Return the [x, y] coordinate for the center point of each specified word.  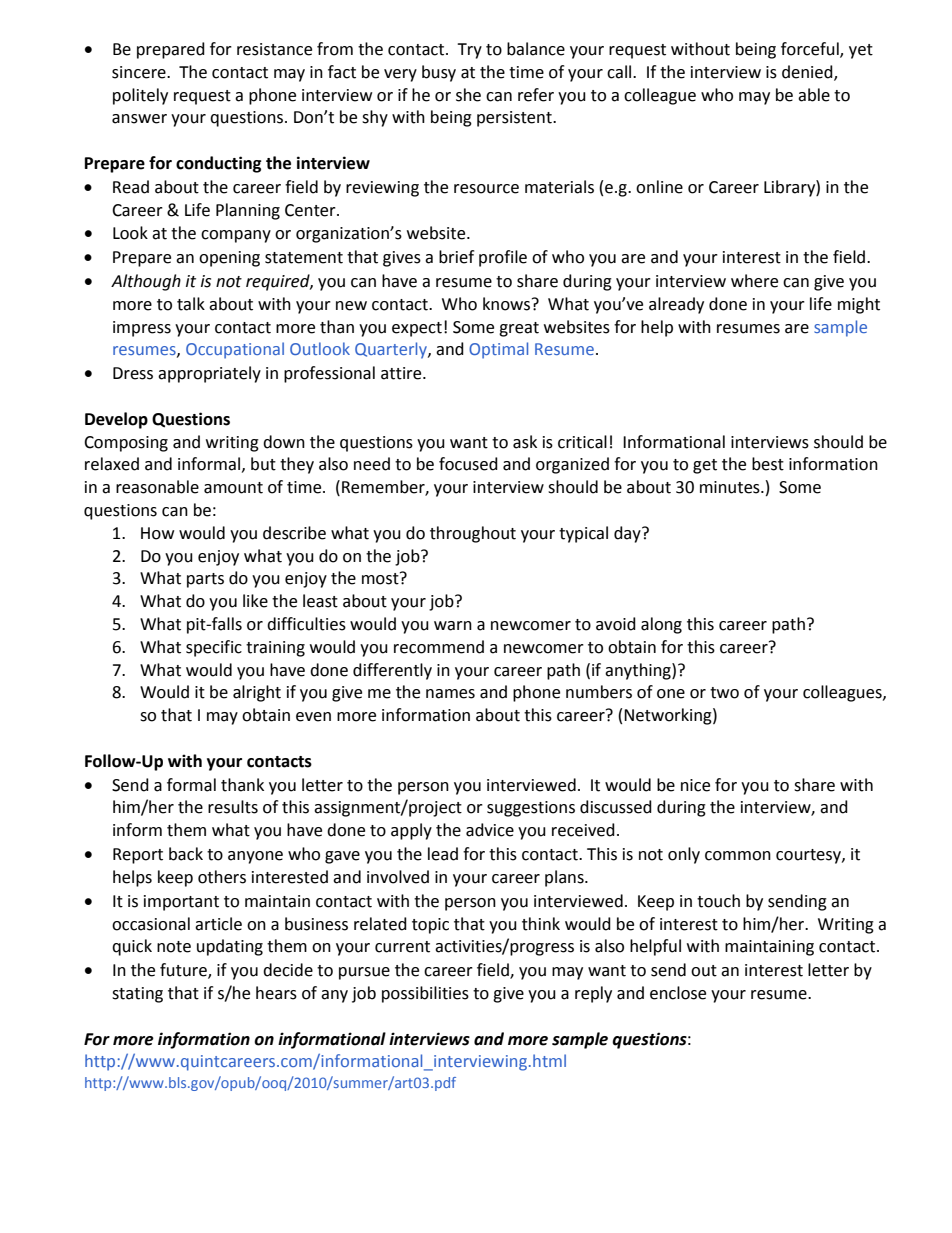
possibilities [425, 994]
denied [808, 72]
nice [695, 785]
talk [191, 304]
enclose [678, 993]
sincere [140, 72]
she [468, 95]
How [157, 533]
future [184, 971]
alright [257, 693]
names [450, 694]
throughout [473, 534]
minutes [731, 487]
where [754, 281]
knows [508, 304]
